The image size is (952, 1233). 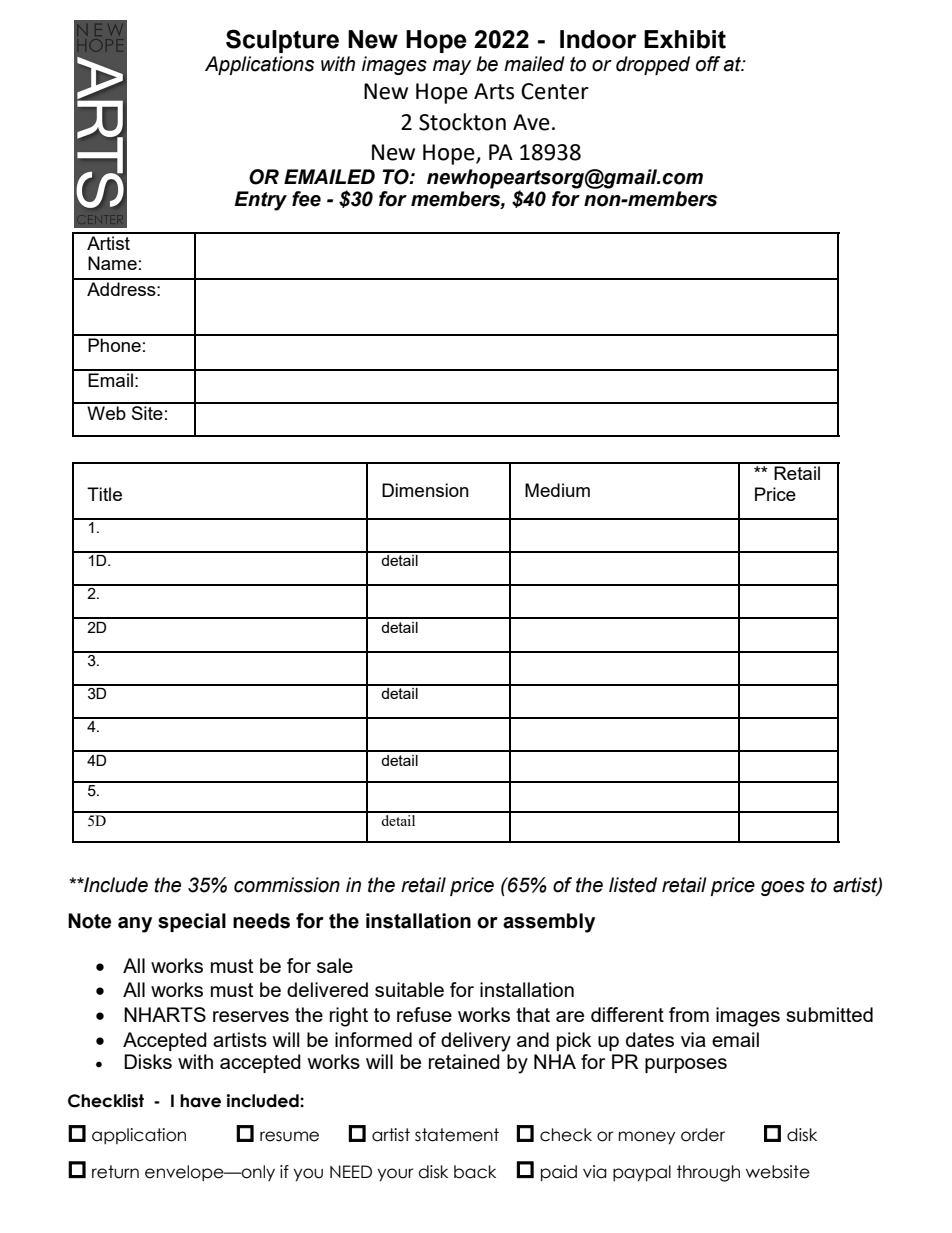 What do you see at coordinates (452, 67) in the screenshot?
I see `may` at bounding box center [452, 67].
